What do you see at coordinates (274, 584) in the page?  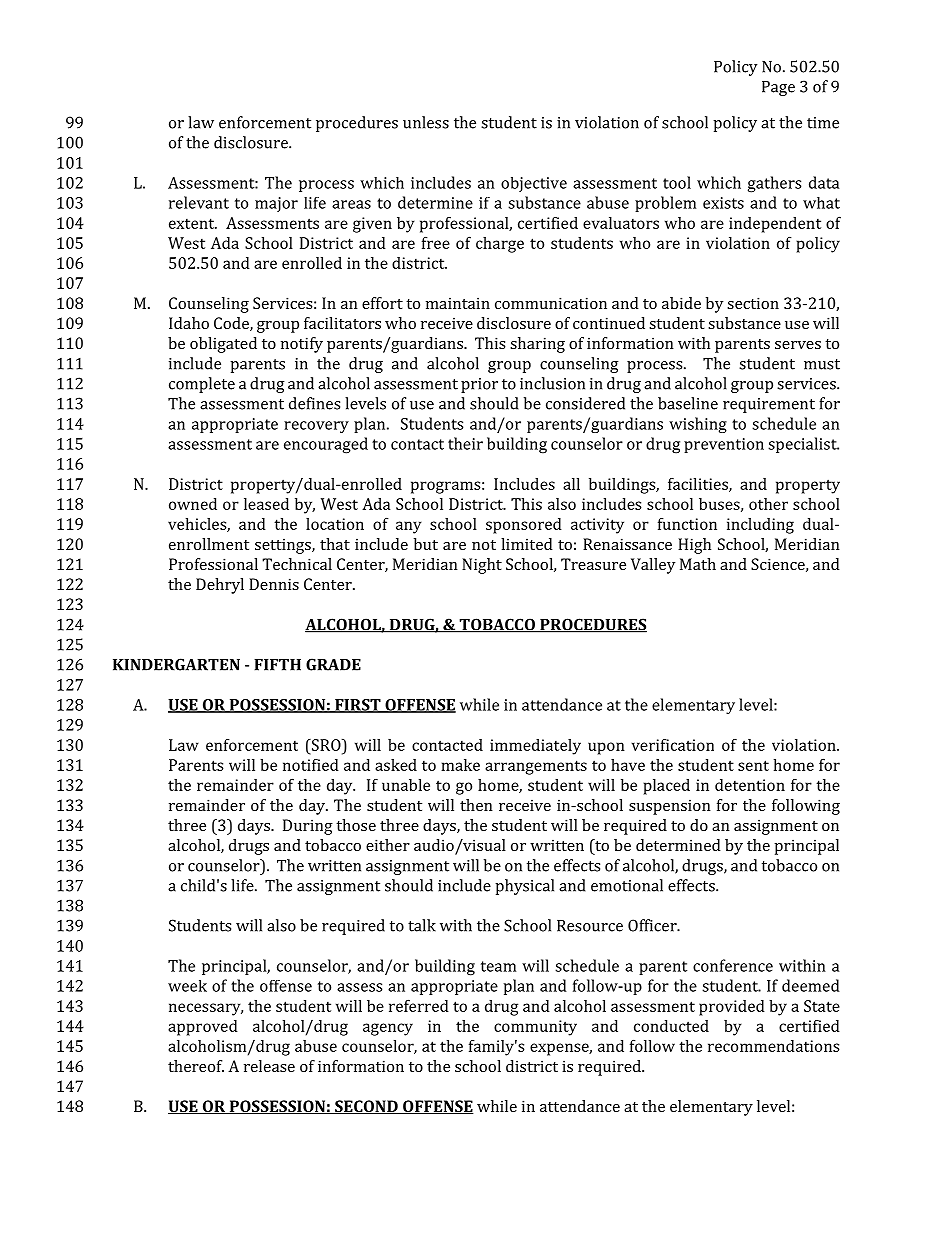 I see `Dennis` at bounding box center [274, 584].
